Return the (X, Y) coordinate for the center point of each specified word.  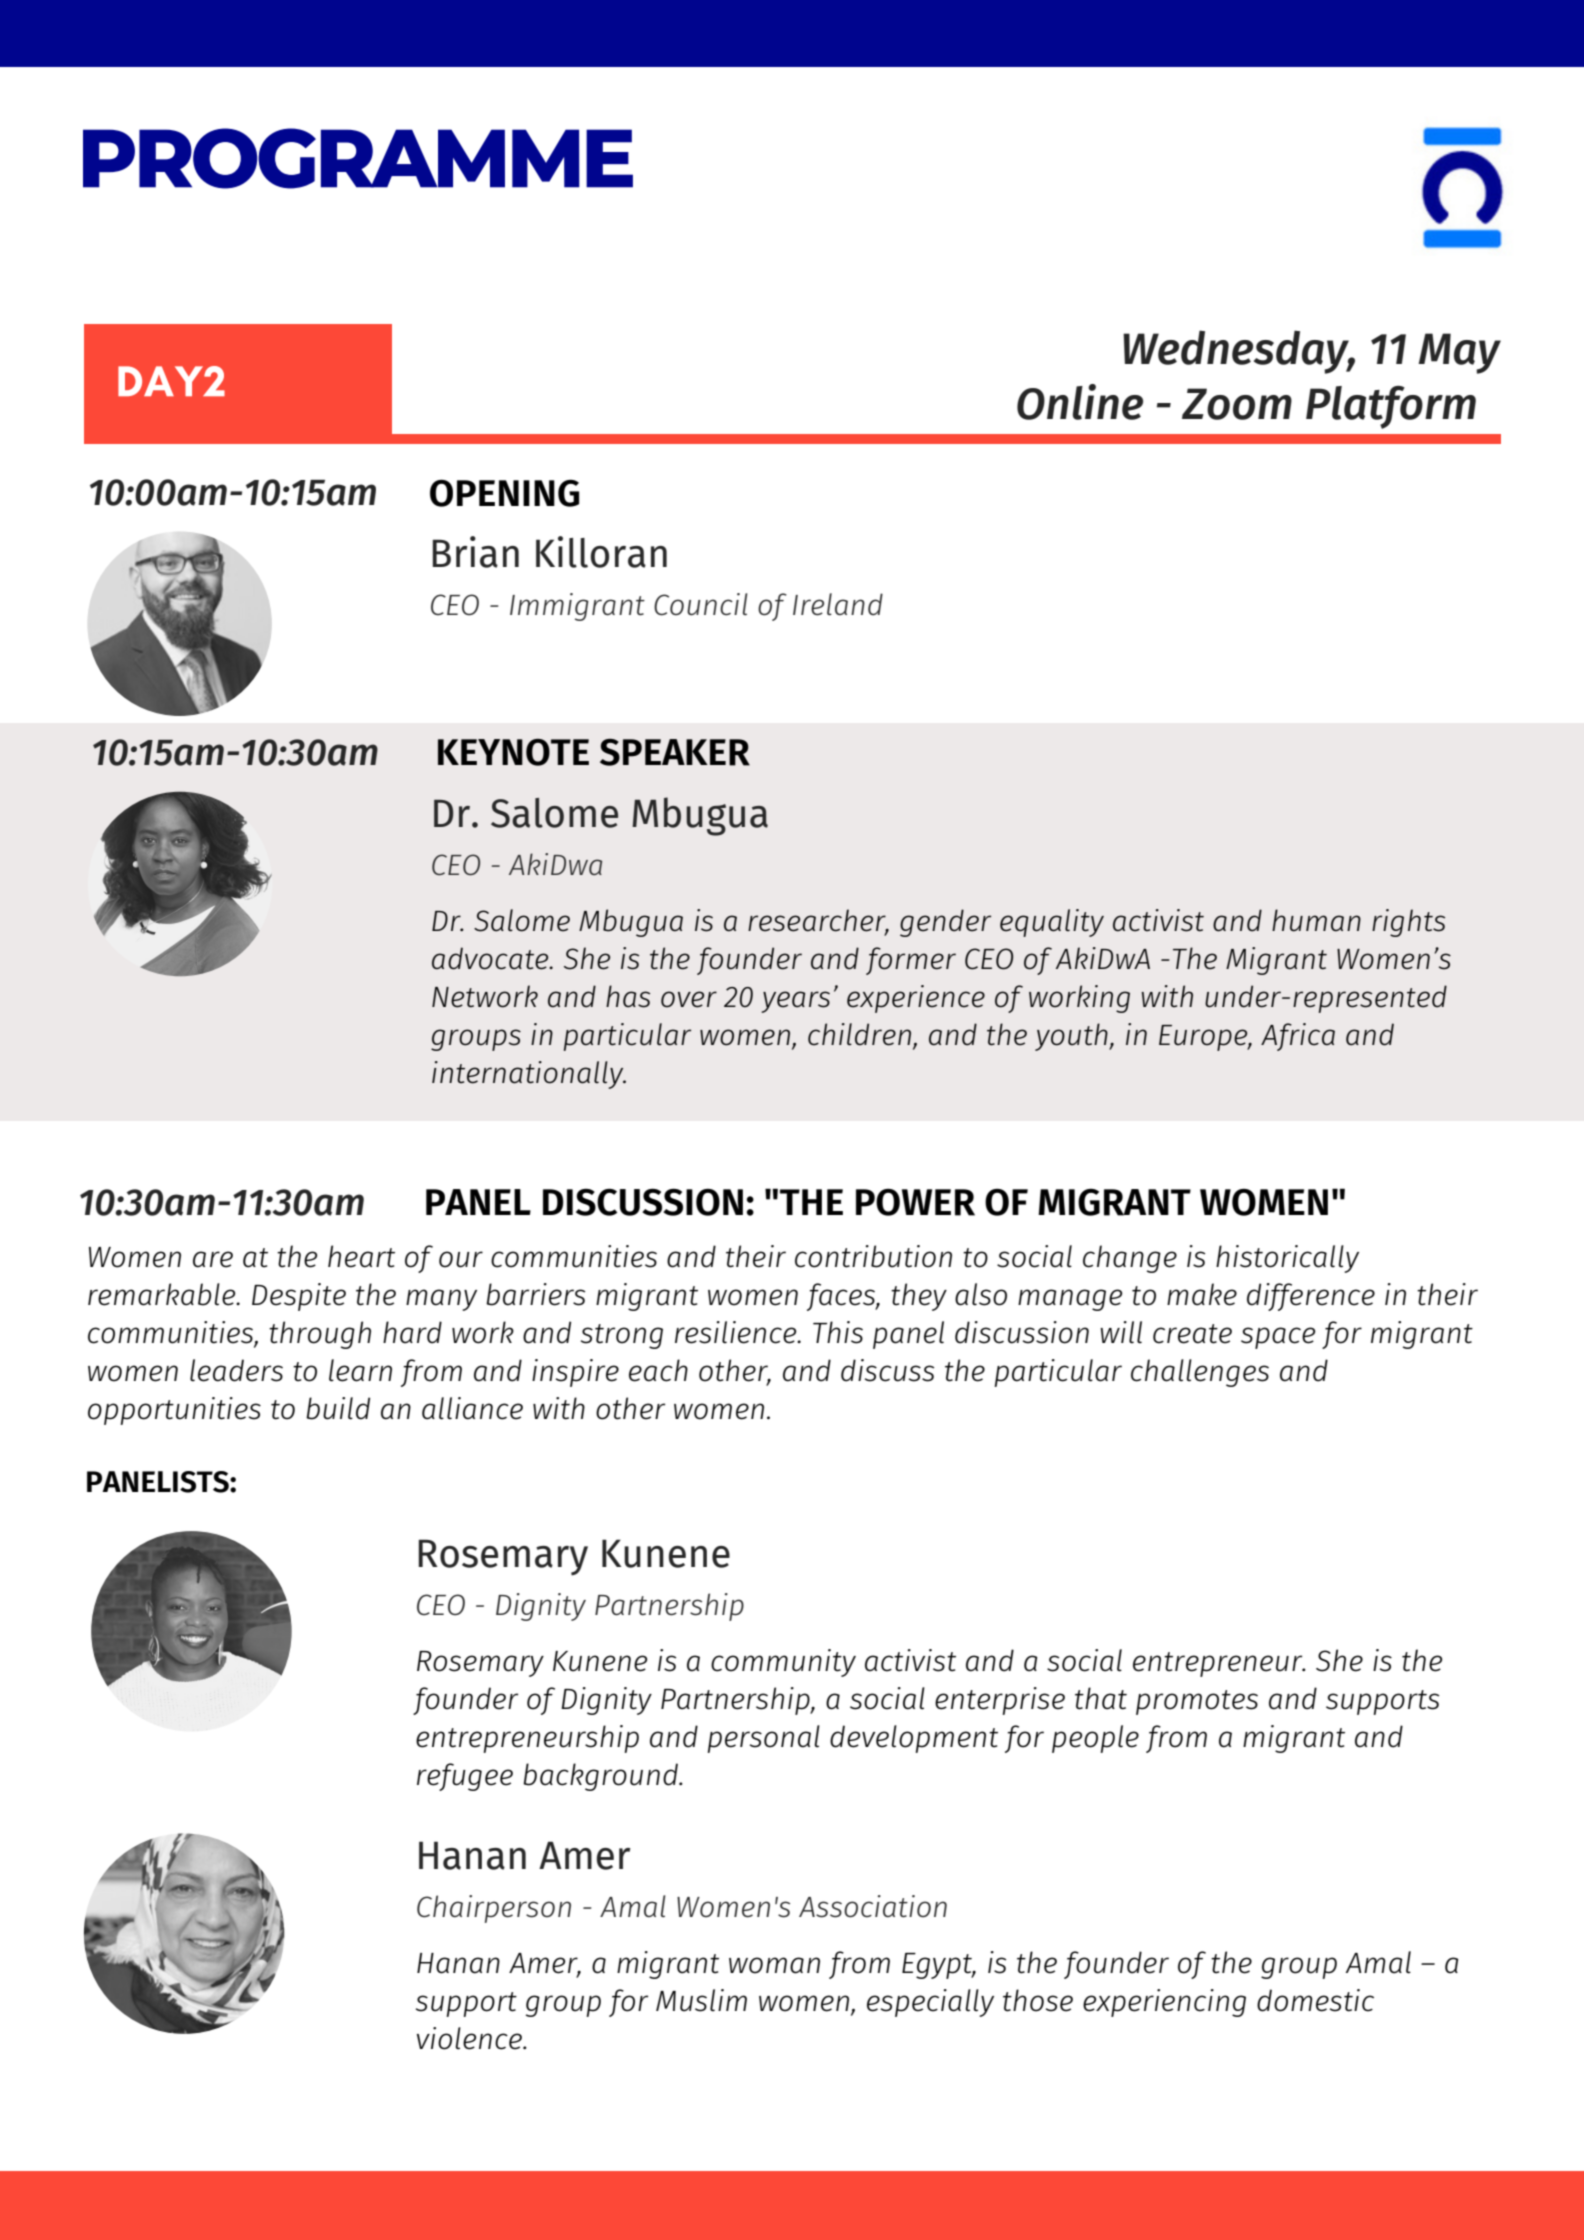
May (1459, 353)
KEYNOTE (513, 752)
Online (1080, 402)
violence (470, 2038)
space (1278, 1338)
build (338, 1408)
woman (774, 1965)
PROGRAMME (358, 158)
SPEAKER (675, 752)
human (1316, 920)
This (838, 1332)
